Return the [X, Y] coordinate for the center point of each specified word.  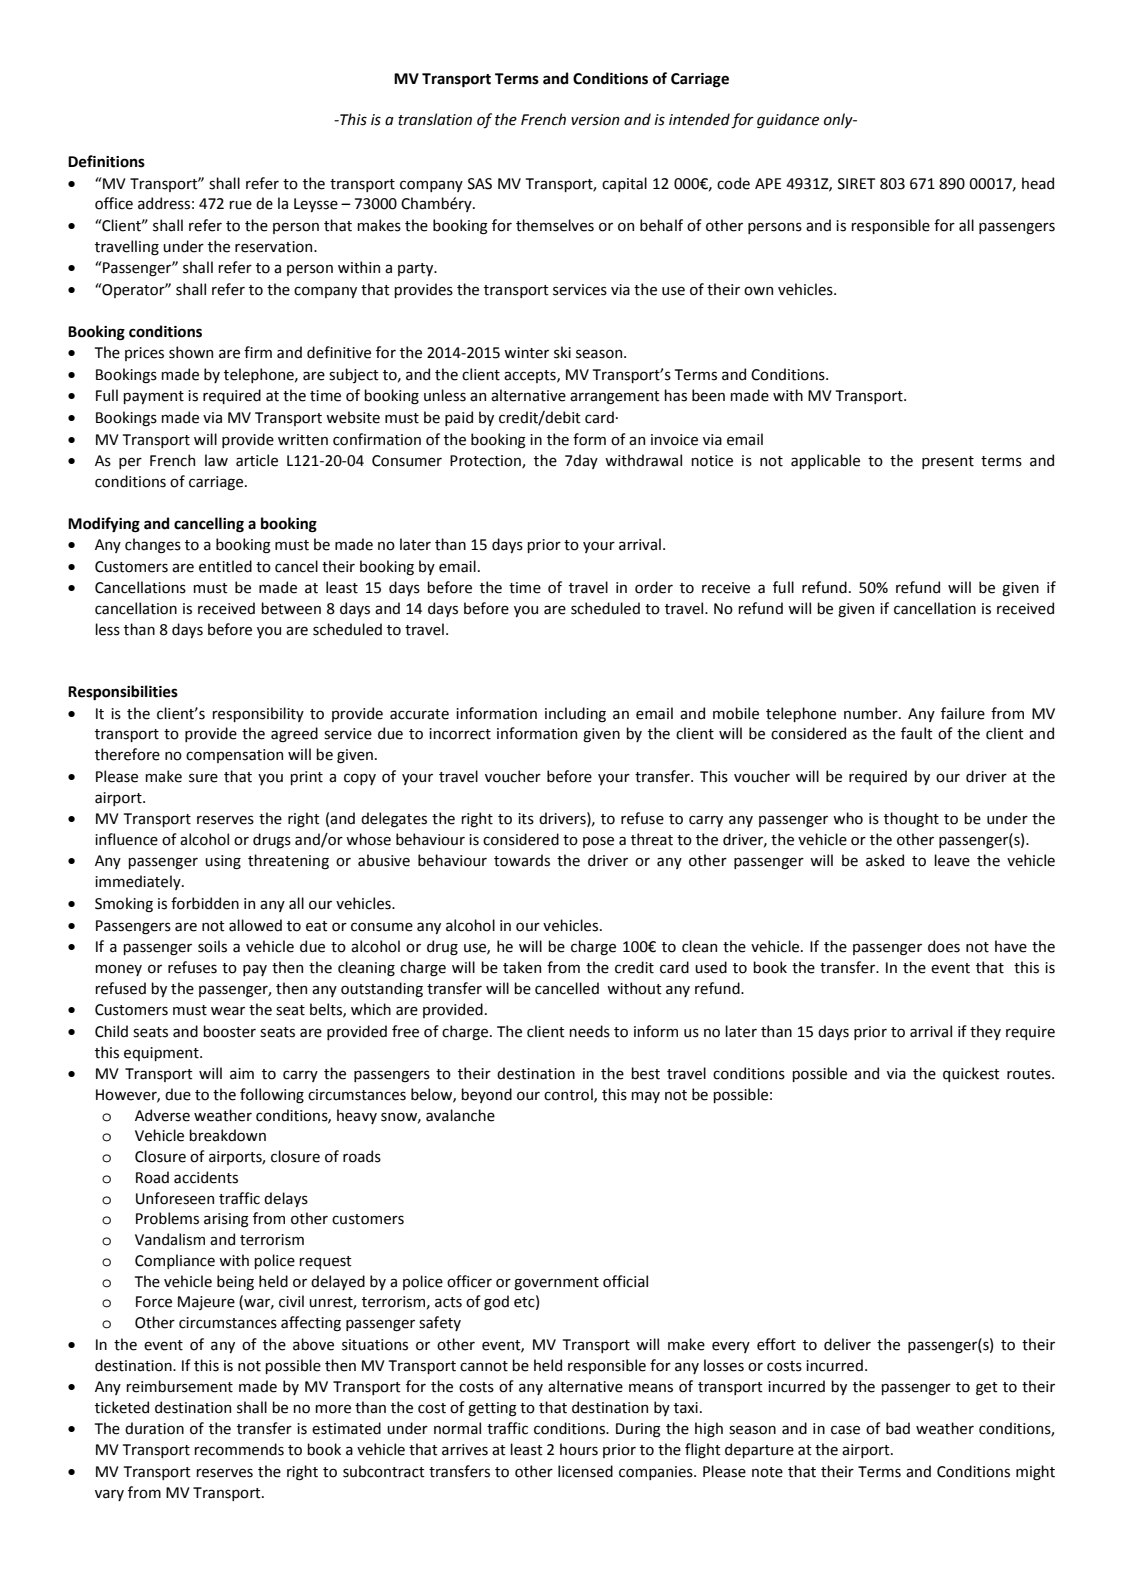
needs [589, 1031]
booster [229, 1031]
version [595, 120]
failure [963, 713]
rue [240, 205]
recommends [239, 1449]
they [985, 1032]
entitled [225, 566]
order [654, 587]
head [1038, 183]
